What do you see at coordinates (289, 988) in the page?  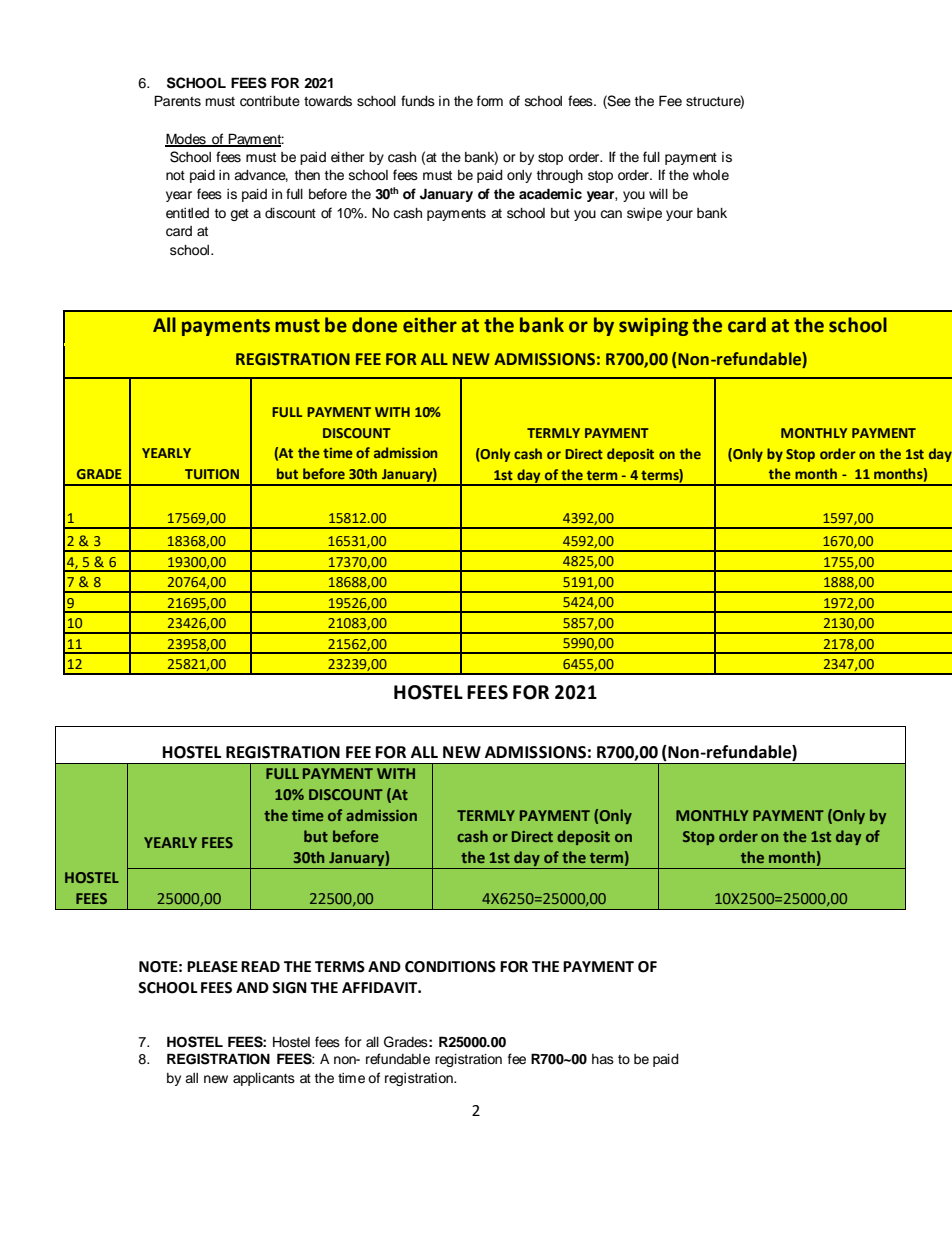 I see `SIGN` at bounding box center [289, 988].
